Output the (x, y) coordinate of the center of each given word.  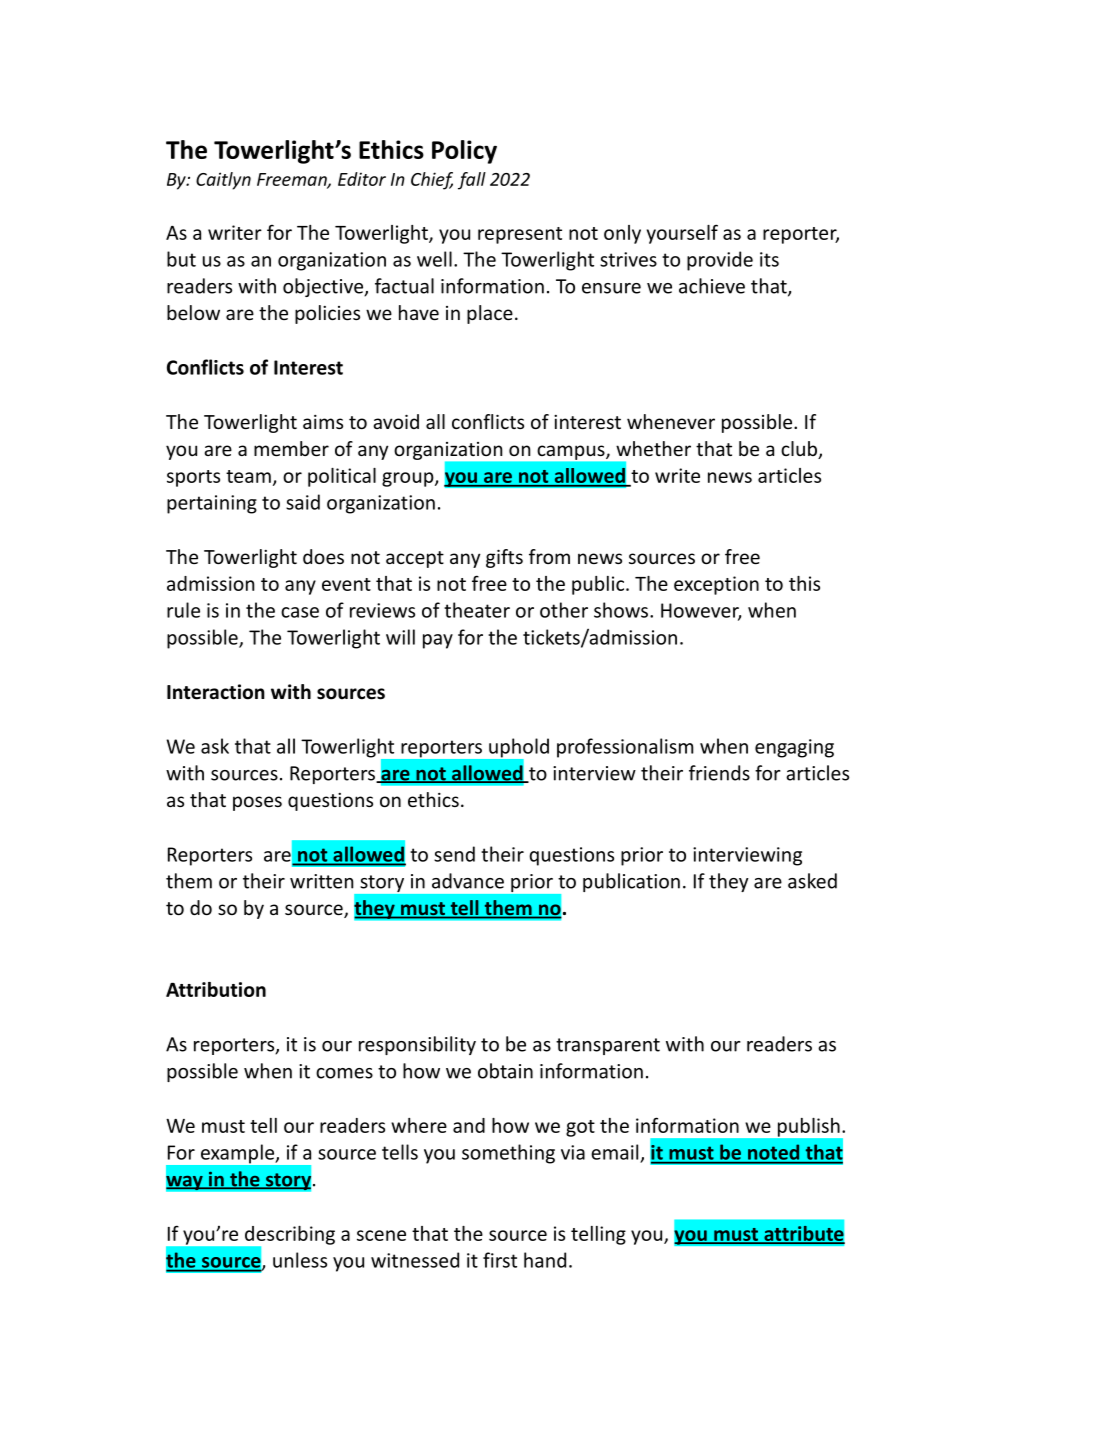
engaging (794, 748)
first (500, 1260)
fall (472, 181)
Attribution (216, 989)
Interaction (216, 692)
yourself (682, 234)
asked (812, 881)
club (800, 450)
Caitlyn (223, 181)
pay (438, 641)
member (291, 448)
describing (289, 1236)
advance (468, 881)
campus (572, 452)
